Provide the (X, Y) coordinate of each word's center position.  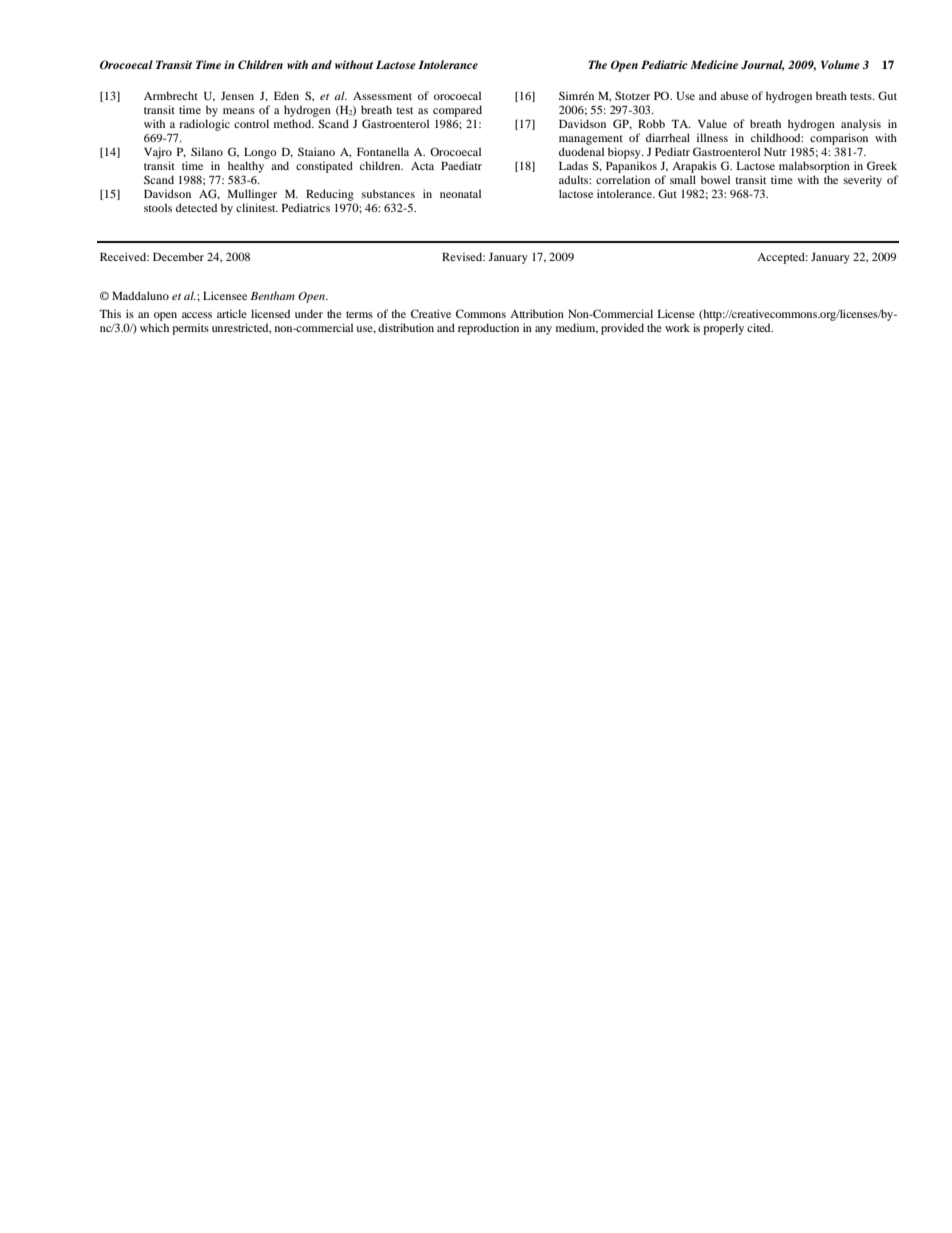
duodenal (581, 151)
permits (190, 329)
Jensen (237, 96)
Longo (260, 153)
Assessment (382, 96)
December (178, 256)
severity (863, 181)
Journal (763, 65)
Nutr (775, 152)
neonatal (460, 193)
